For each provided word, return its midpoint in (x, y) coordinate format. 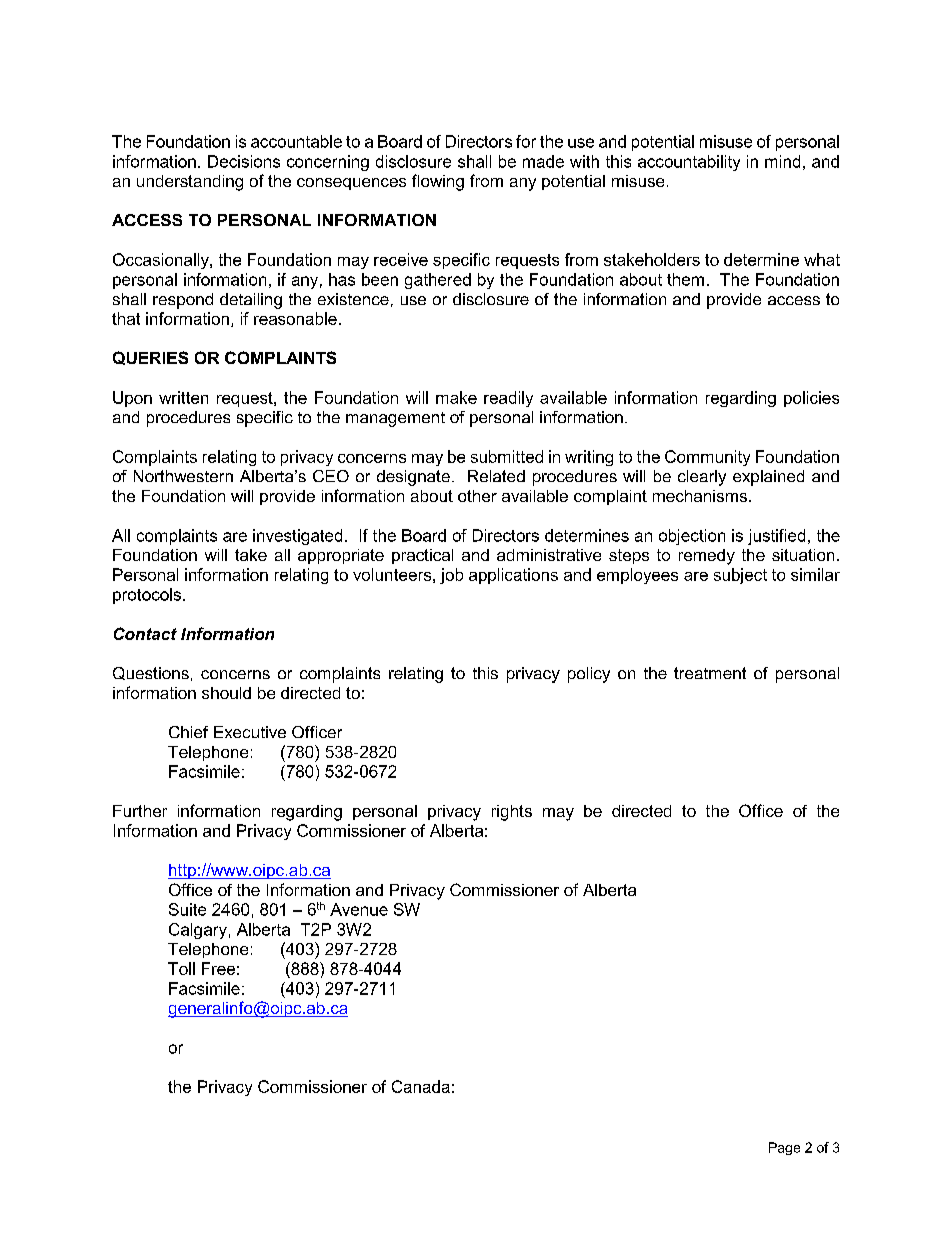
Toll (181, 968)
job (451, 576)
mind (782, 161)
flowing (438, 182)
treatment (710, 673)
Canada (421, 1086)
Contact (145, 633)
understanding (190, 183)
